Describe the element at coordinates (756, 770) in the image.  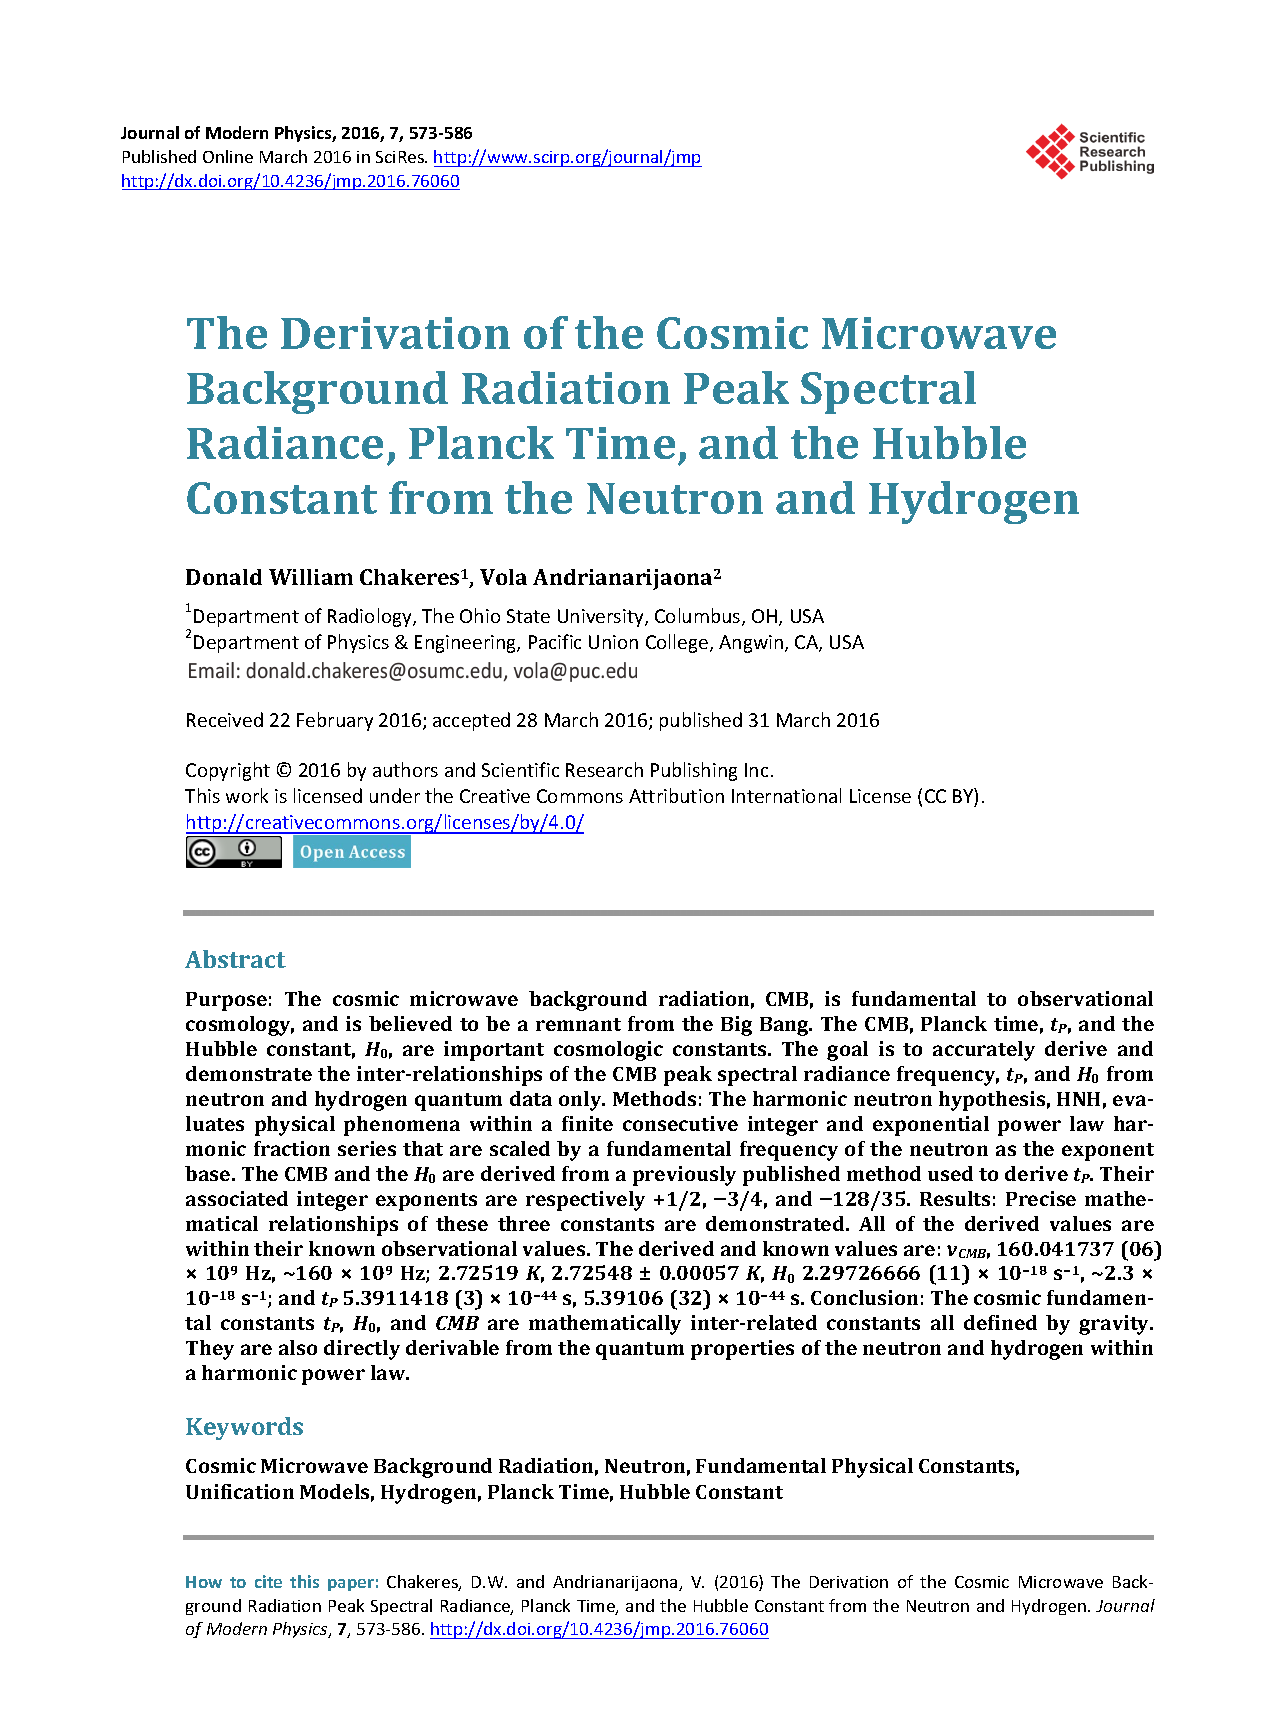
I see `Inc` at that location.
